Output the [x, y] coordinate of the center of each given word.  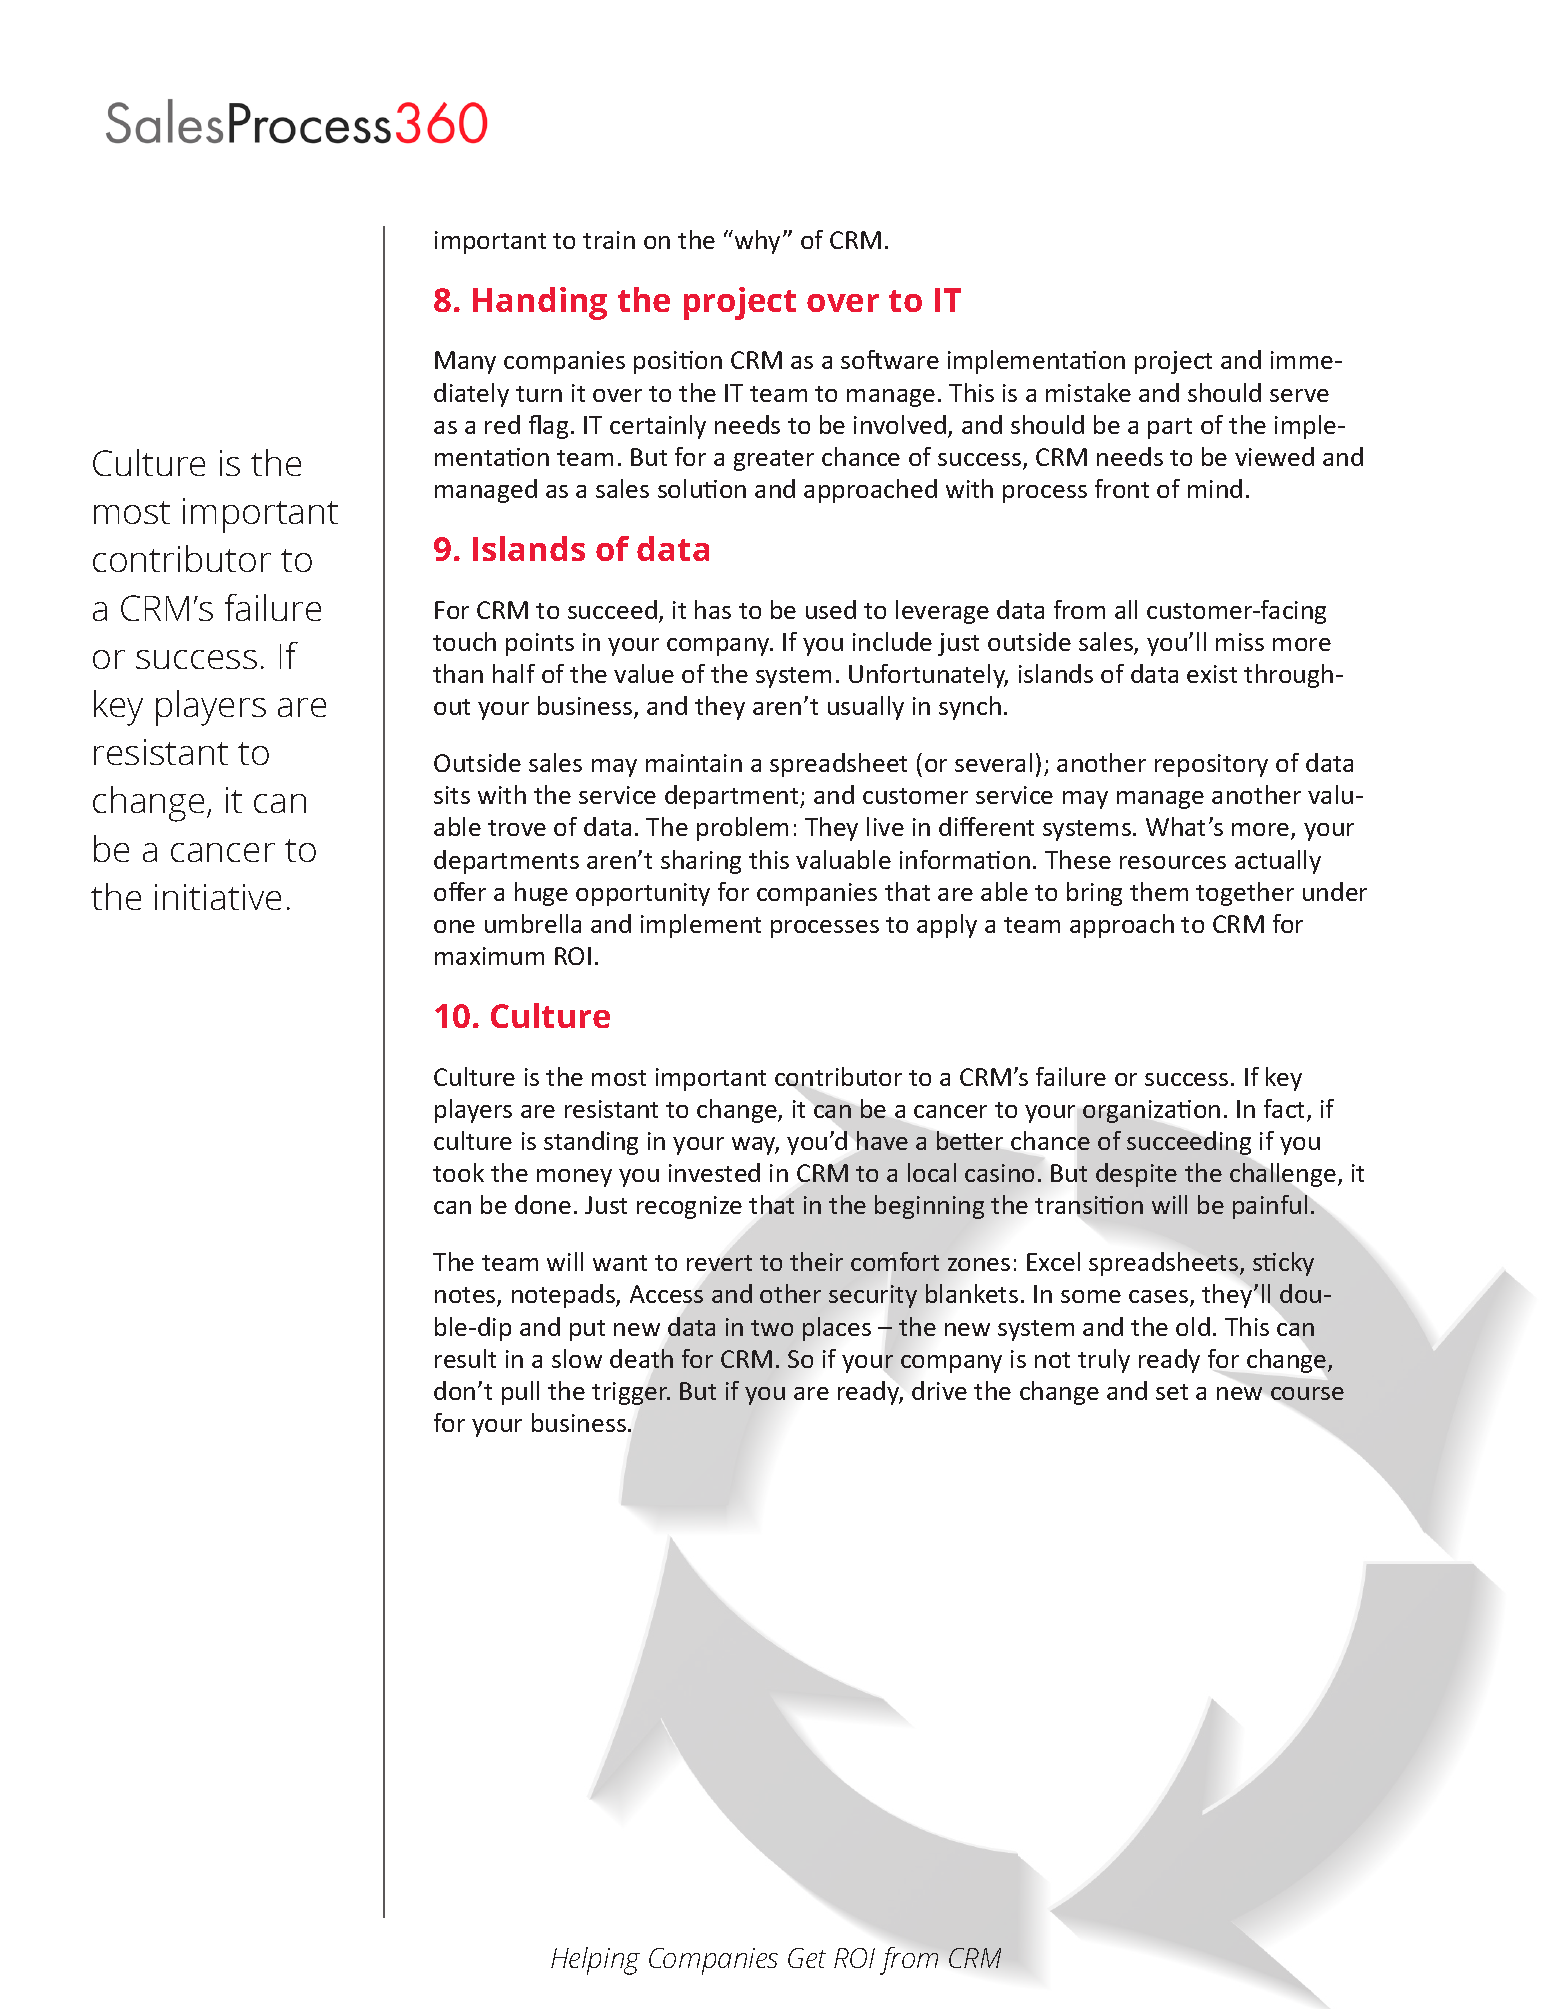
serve [1299, 395]
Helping [595, 1961]
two [772, 1328]
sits [452, 795]
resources [1173, 862]
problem [742, 829]
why [757, 242]
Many [465, 362]
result [465, 1358]
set [1172, 1392]
